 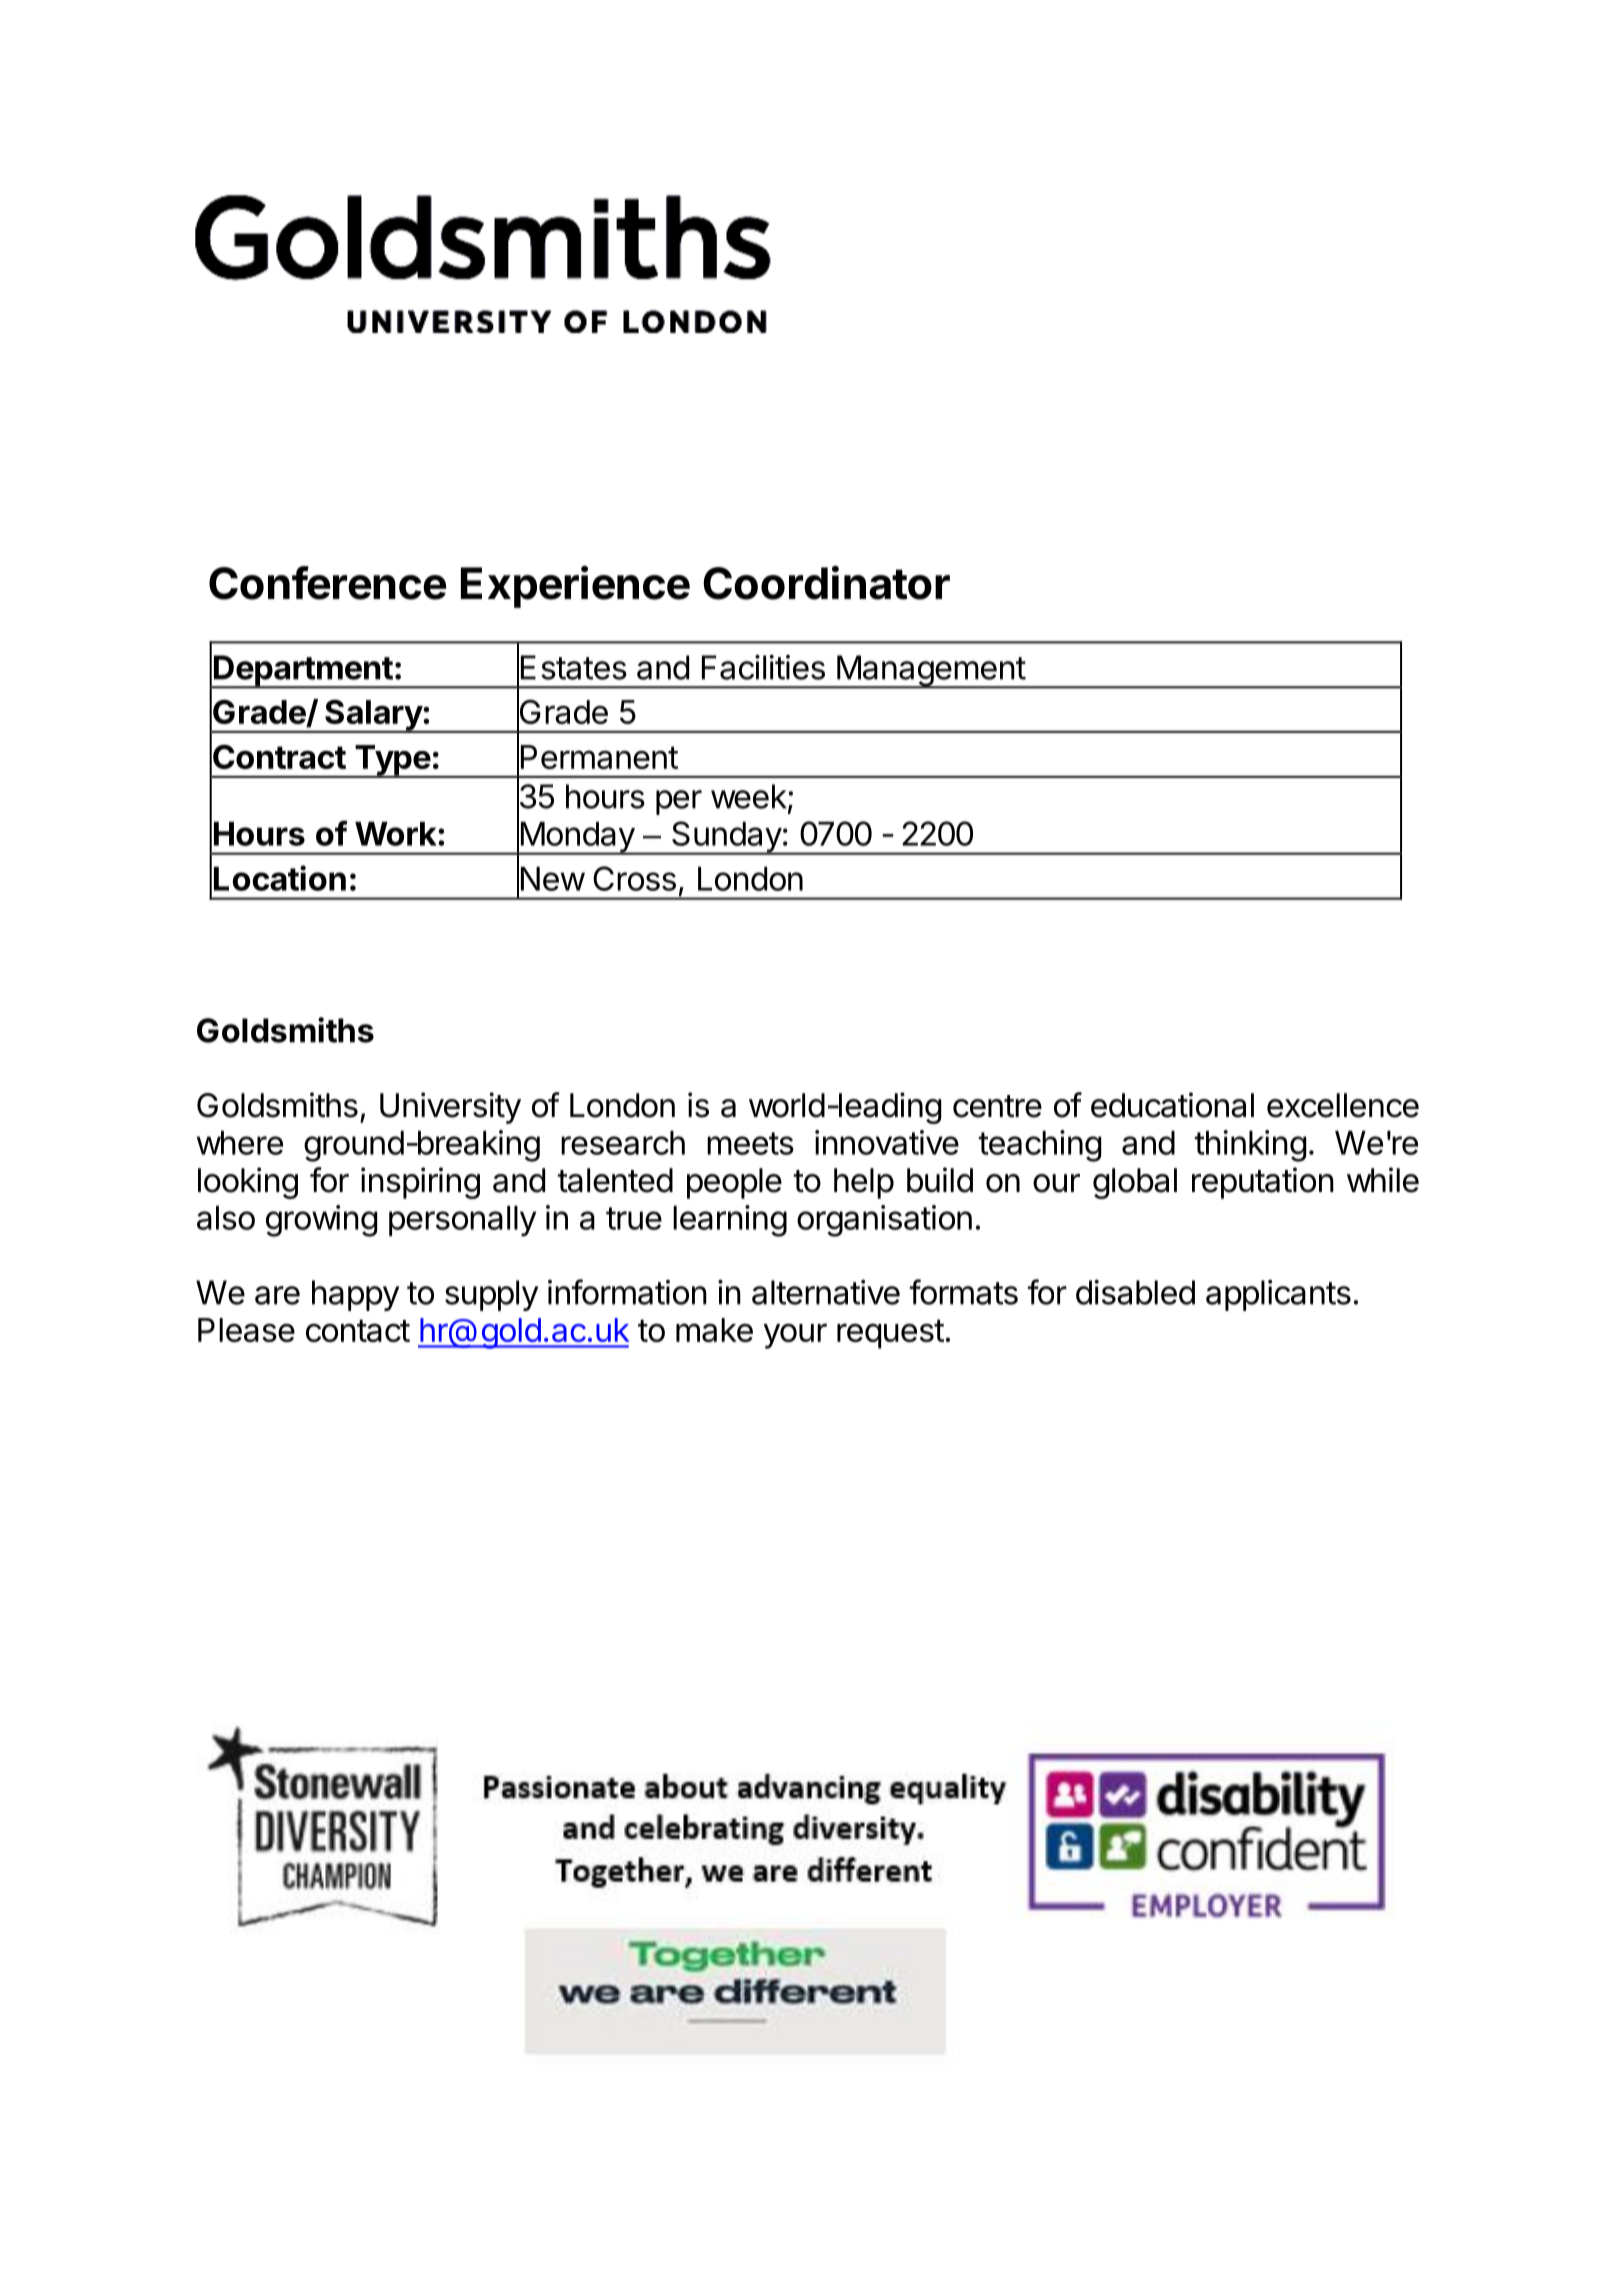 I want to click on Coordinator, so click(x=826, y=583).
